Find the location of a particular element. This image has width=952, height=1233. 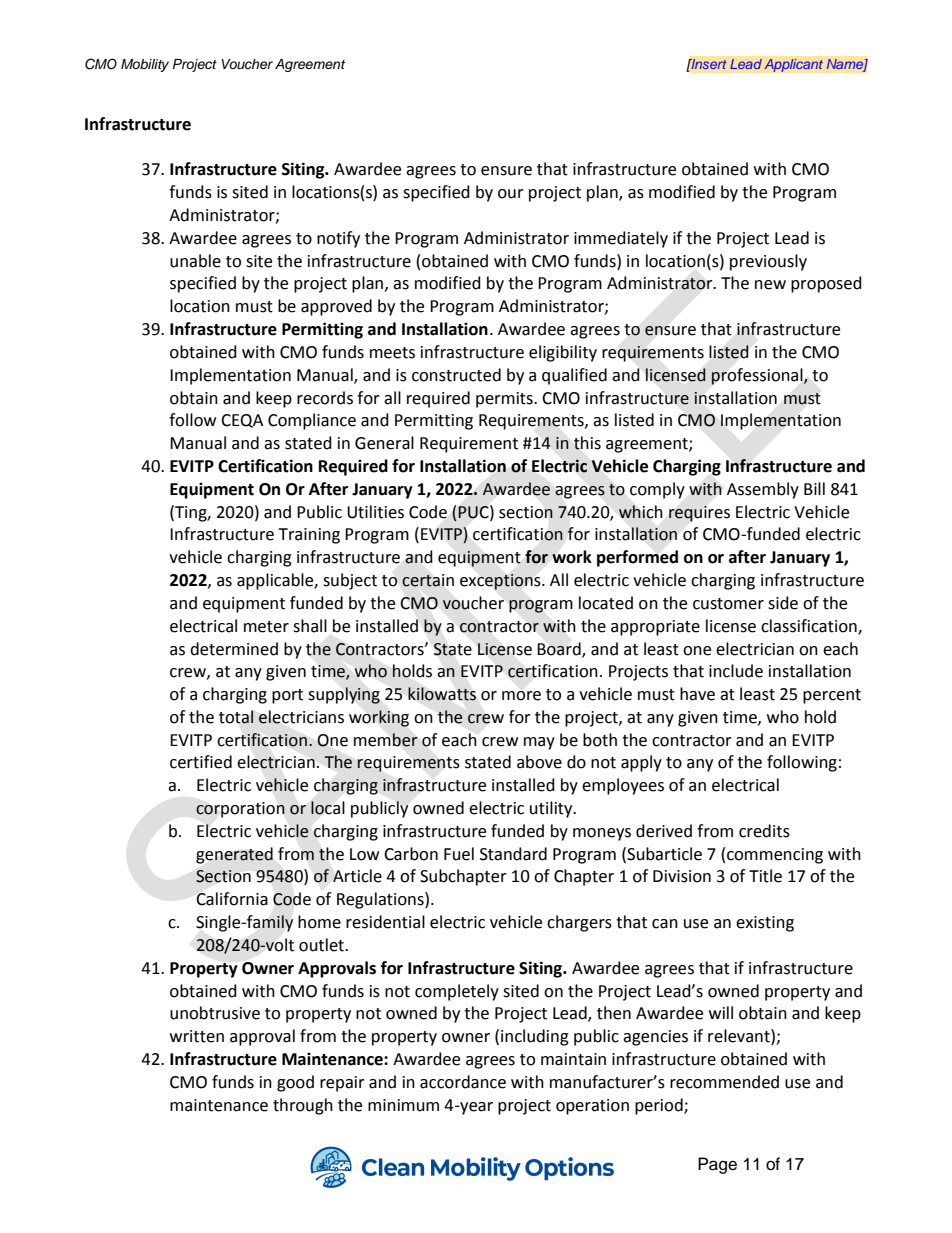

accordance is located at coordinates (463, 1082).
